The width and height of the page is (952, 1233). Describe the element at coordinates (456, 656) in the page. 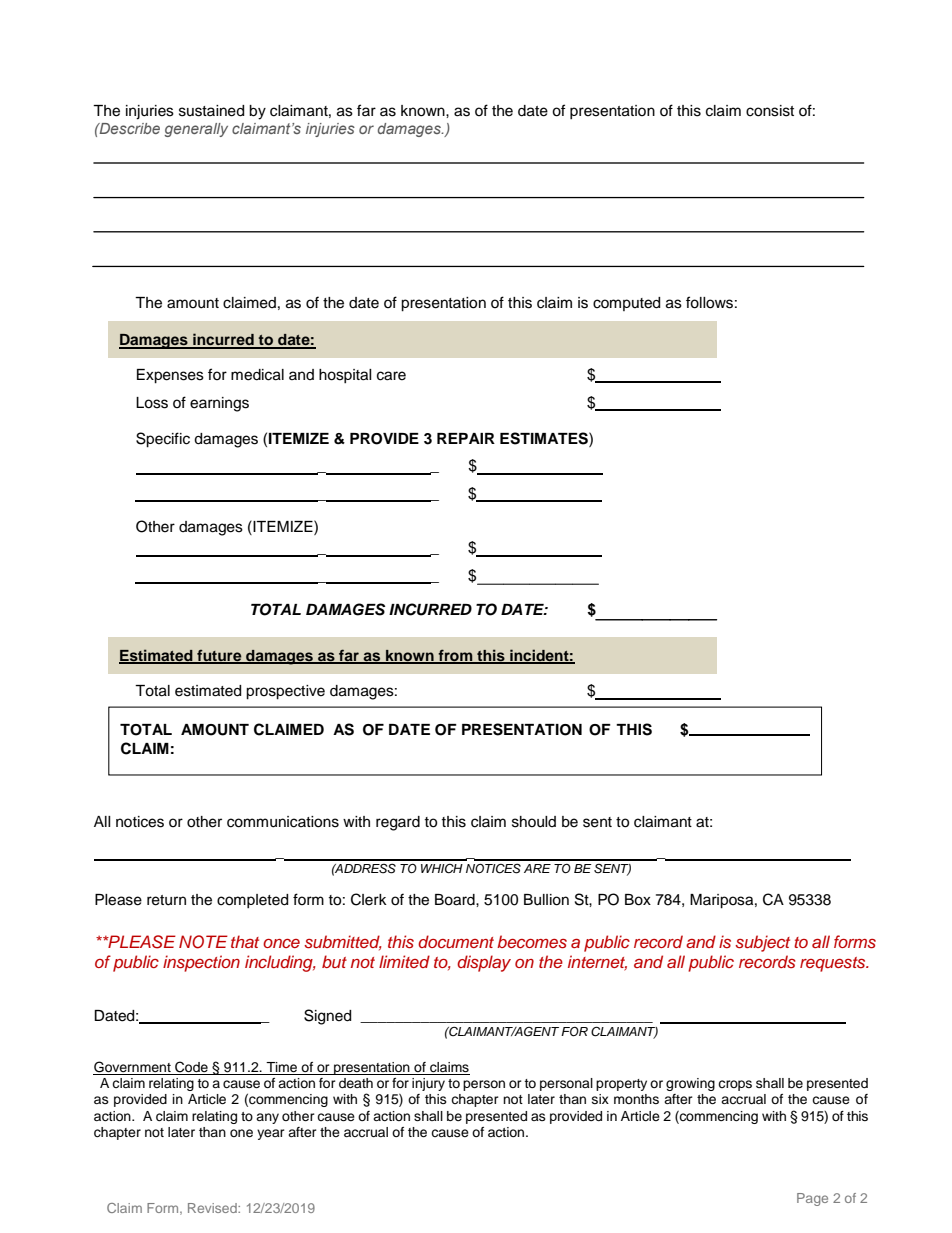

I see `from` at that location.
